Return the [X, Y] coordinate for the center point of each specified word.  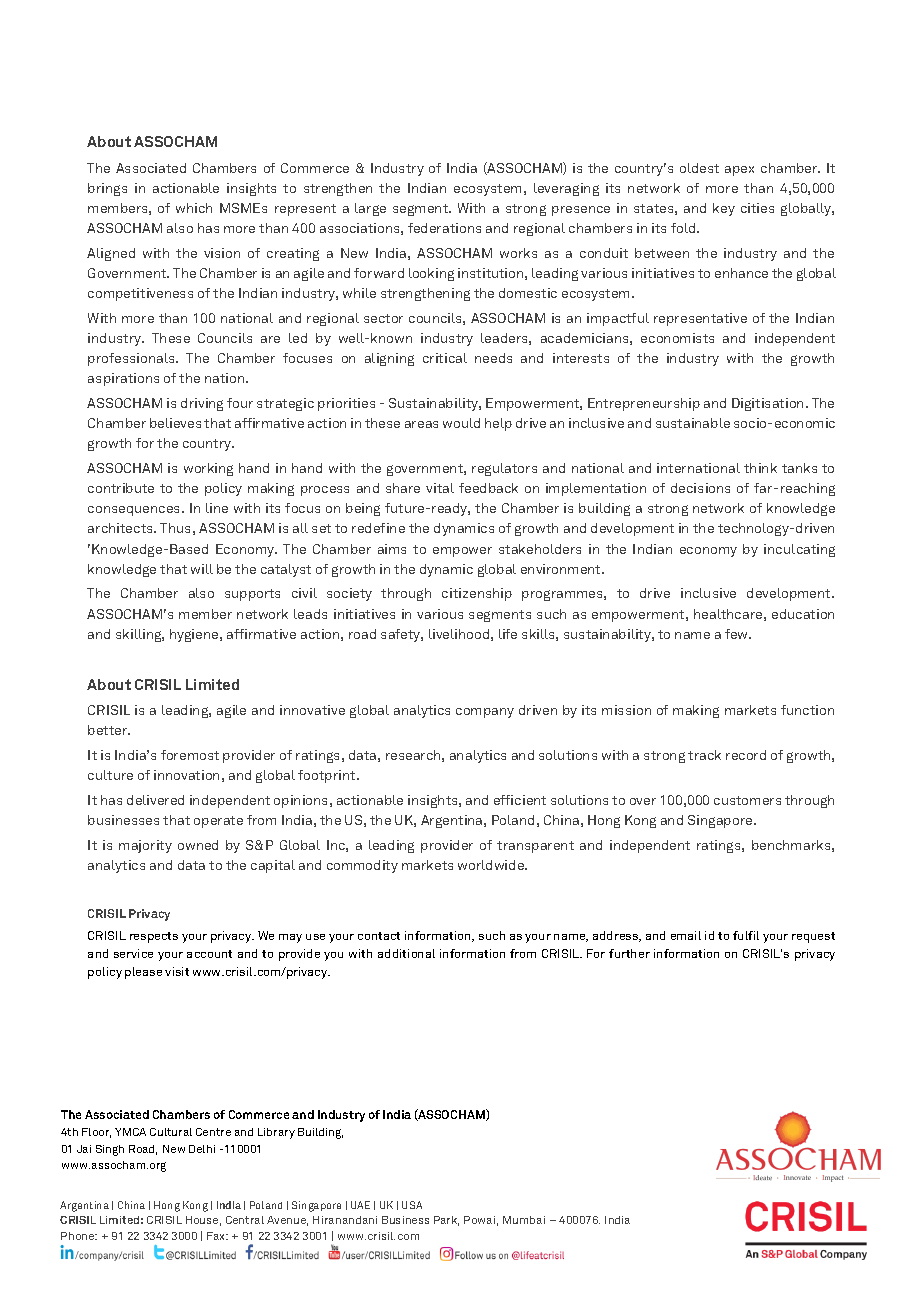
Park [446, 1221]
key [724, 209]
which [194, 208]
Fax [217, 1236]
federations [444, 228]
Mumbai [524, 1220]
